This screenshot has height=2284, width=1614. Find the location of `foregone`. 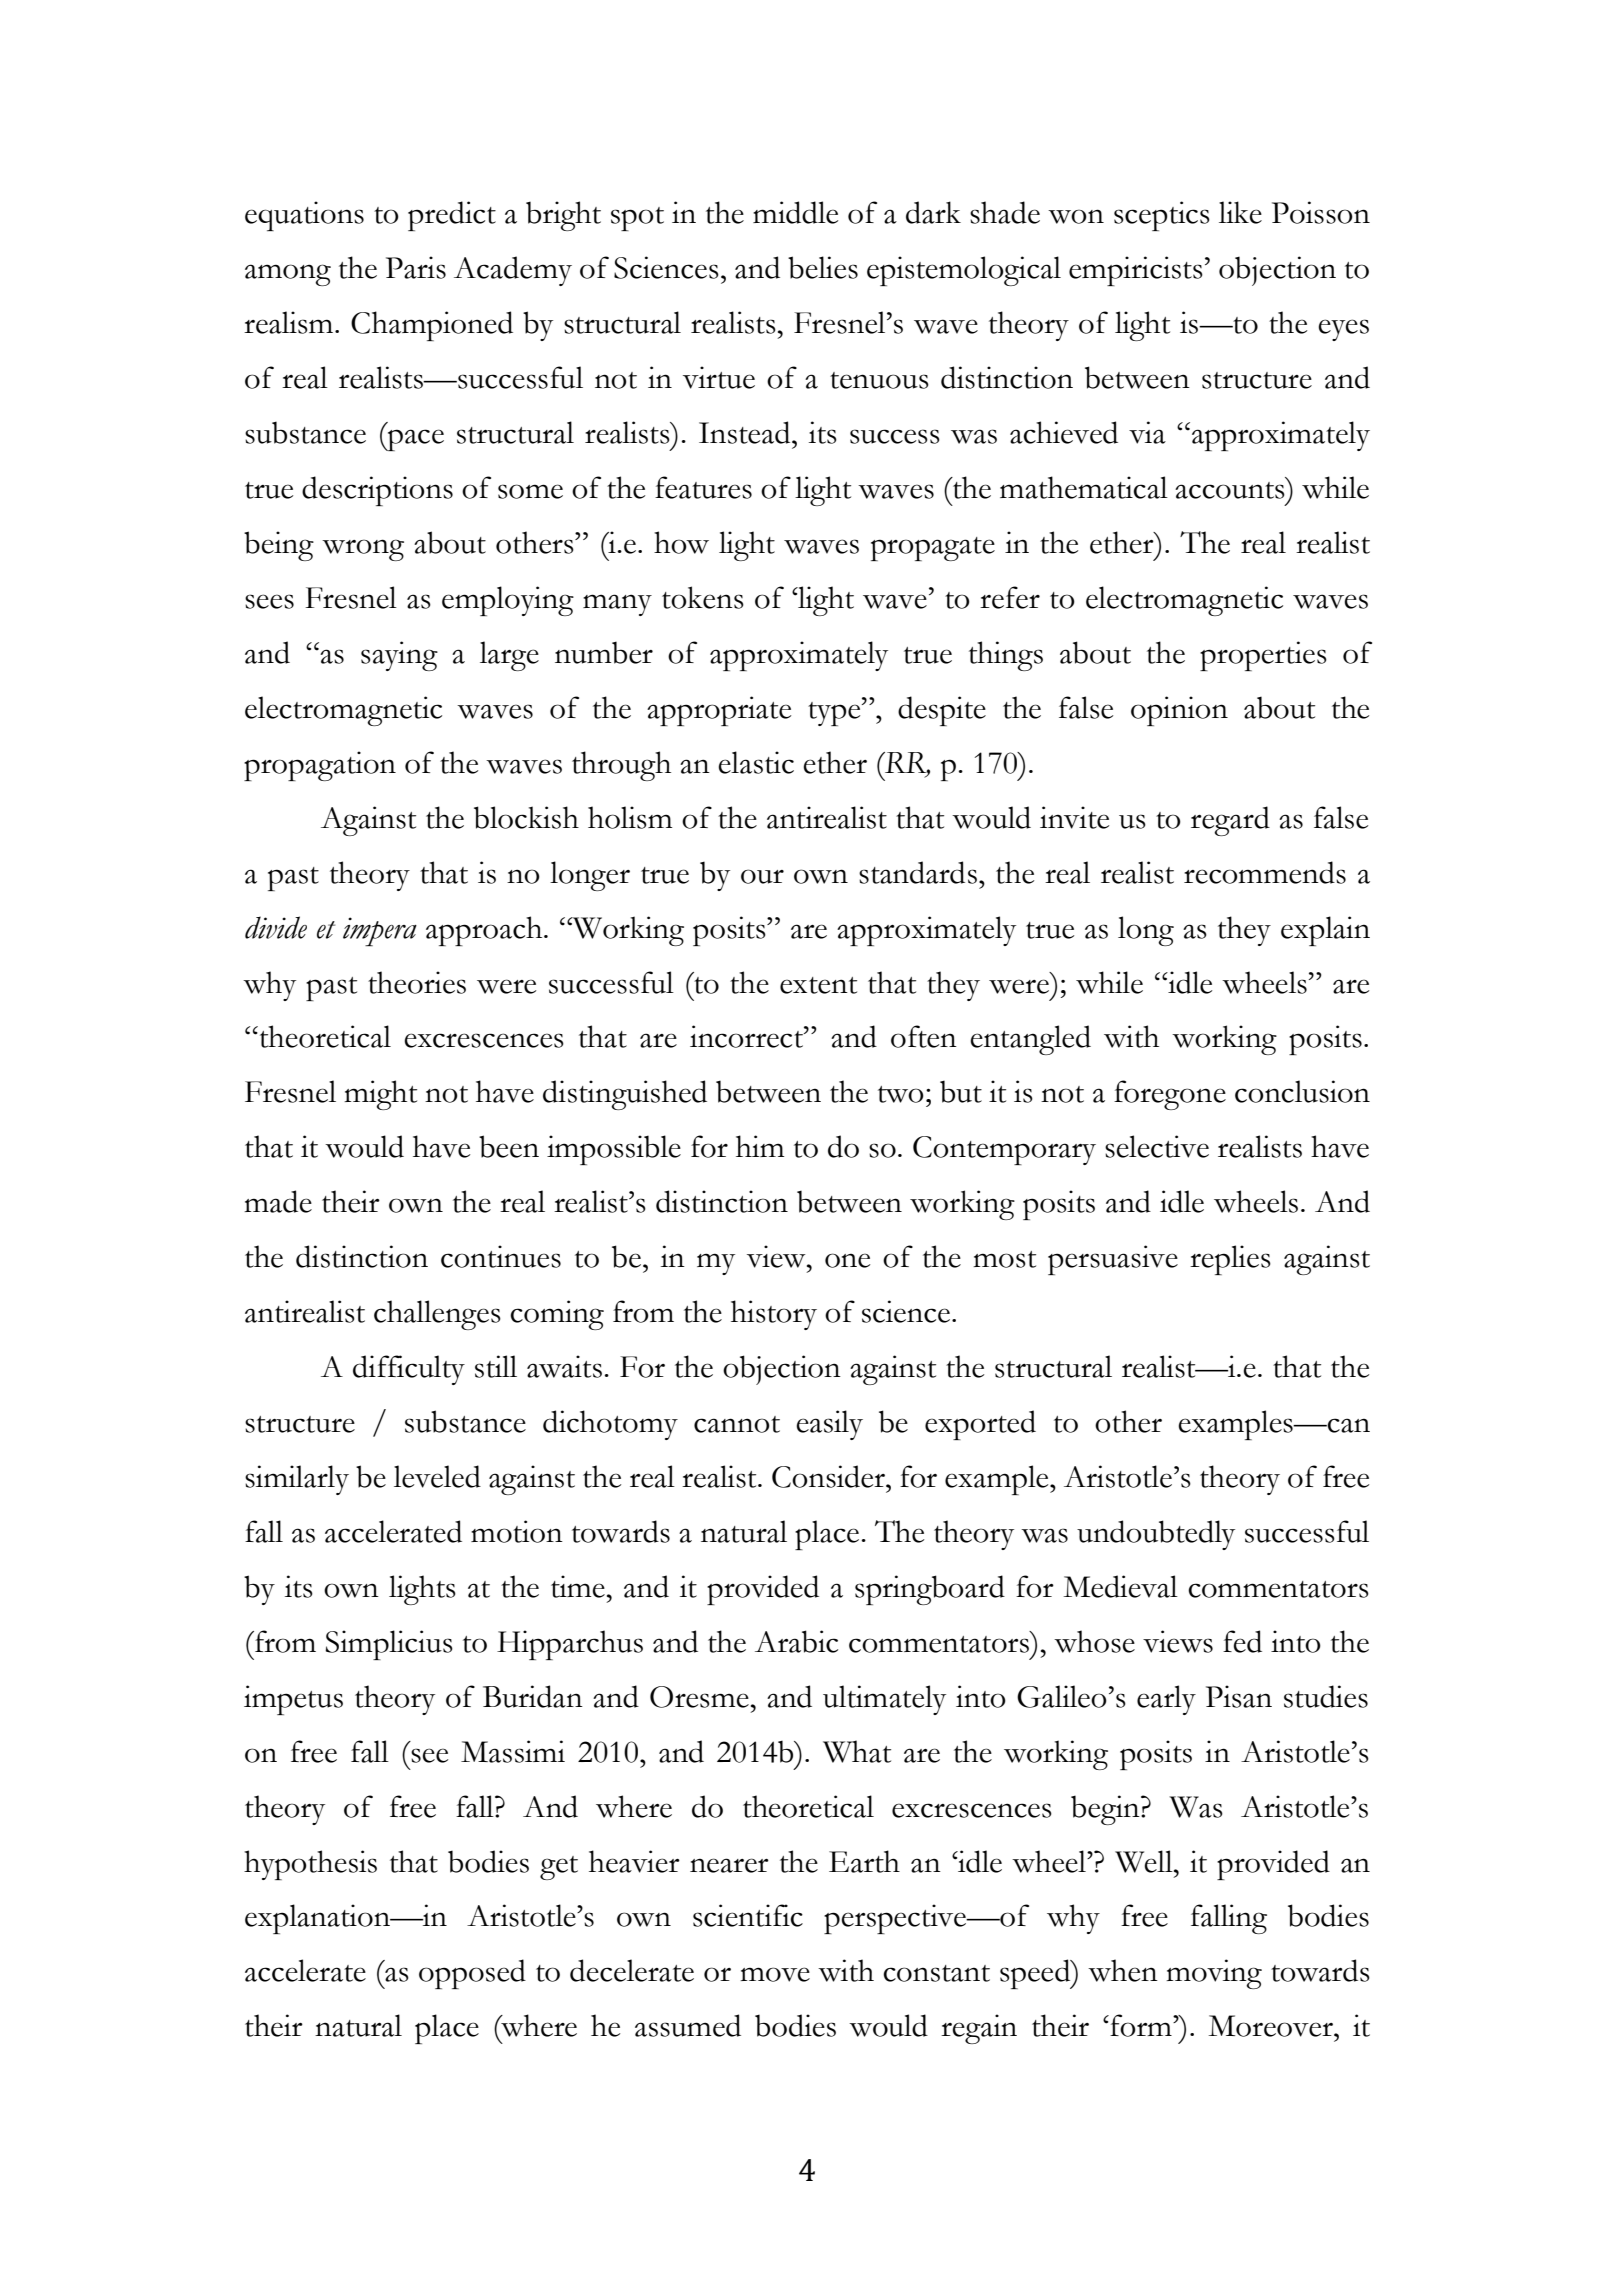

foregone is located at coordinates (1170, 1095).
